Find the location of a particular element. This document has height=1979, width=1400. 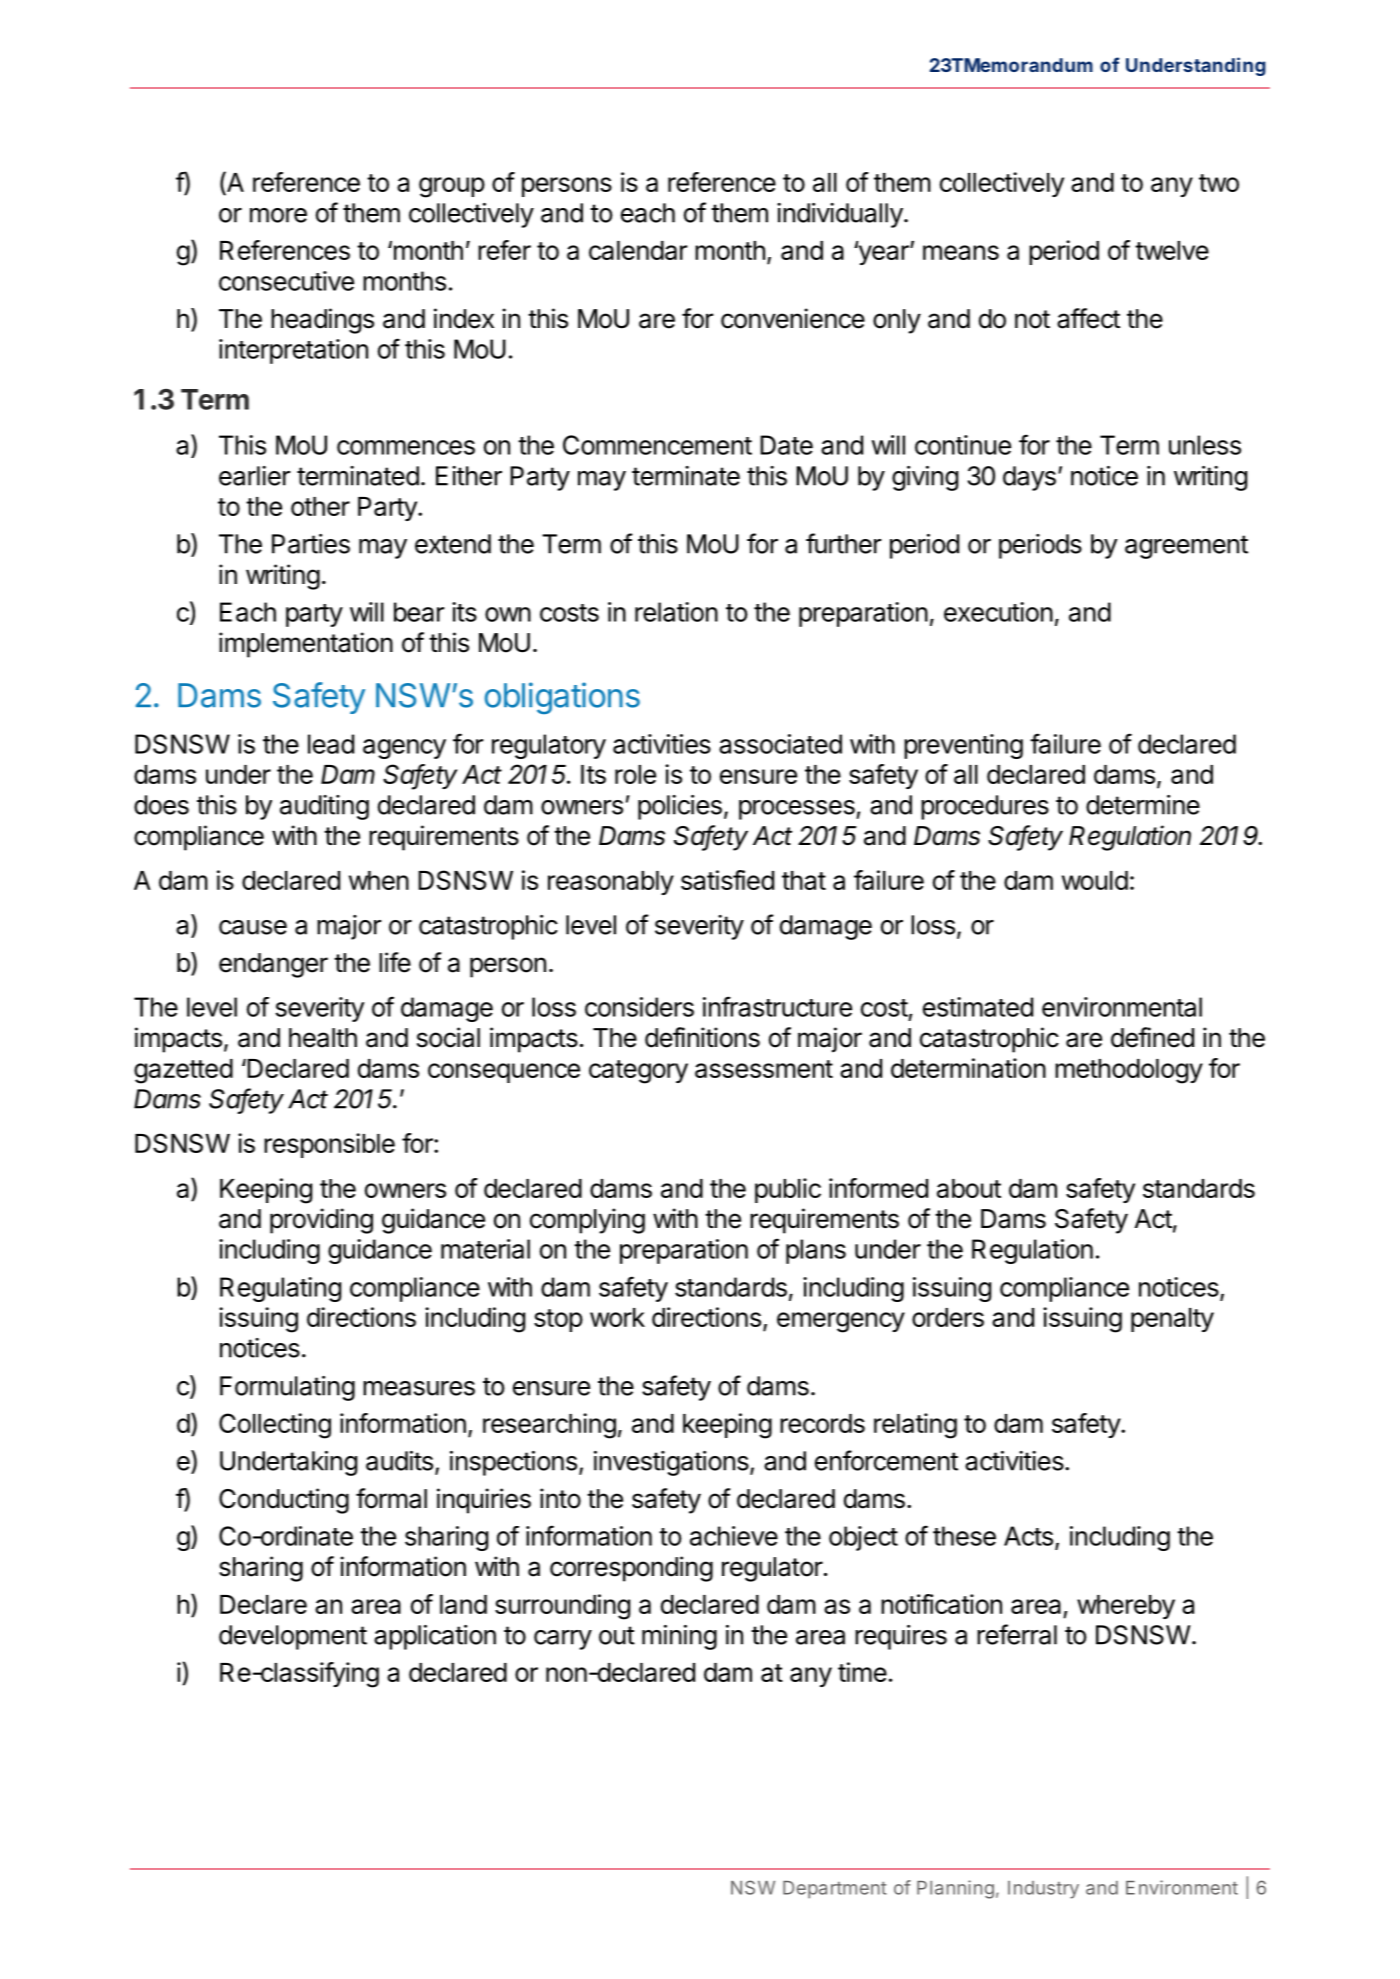

Department is located at coordinates (835, 1890).
